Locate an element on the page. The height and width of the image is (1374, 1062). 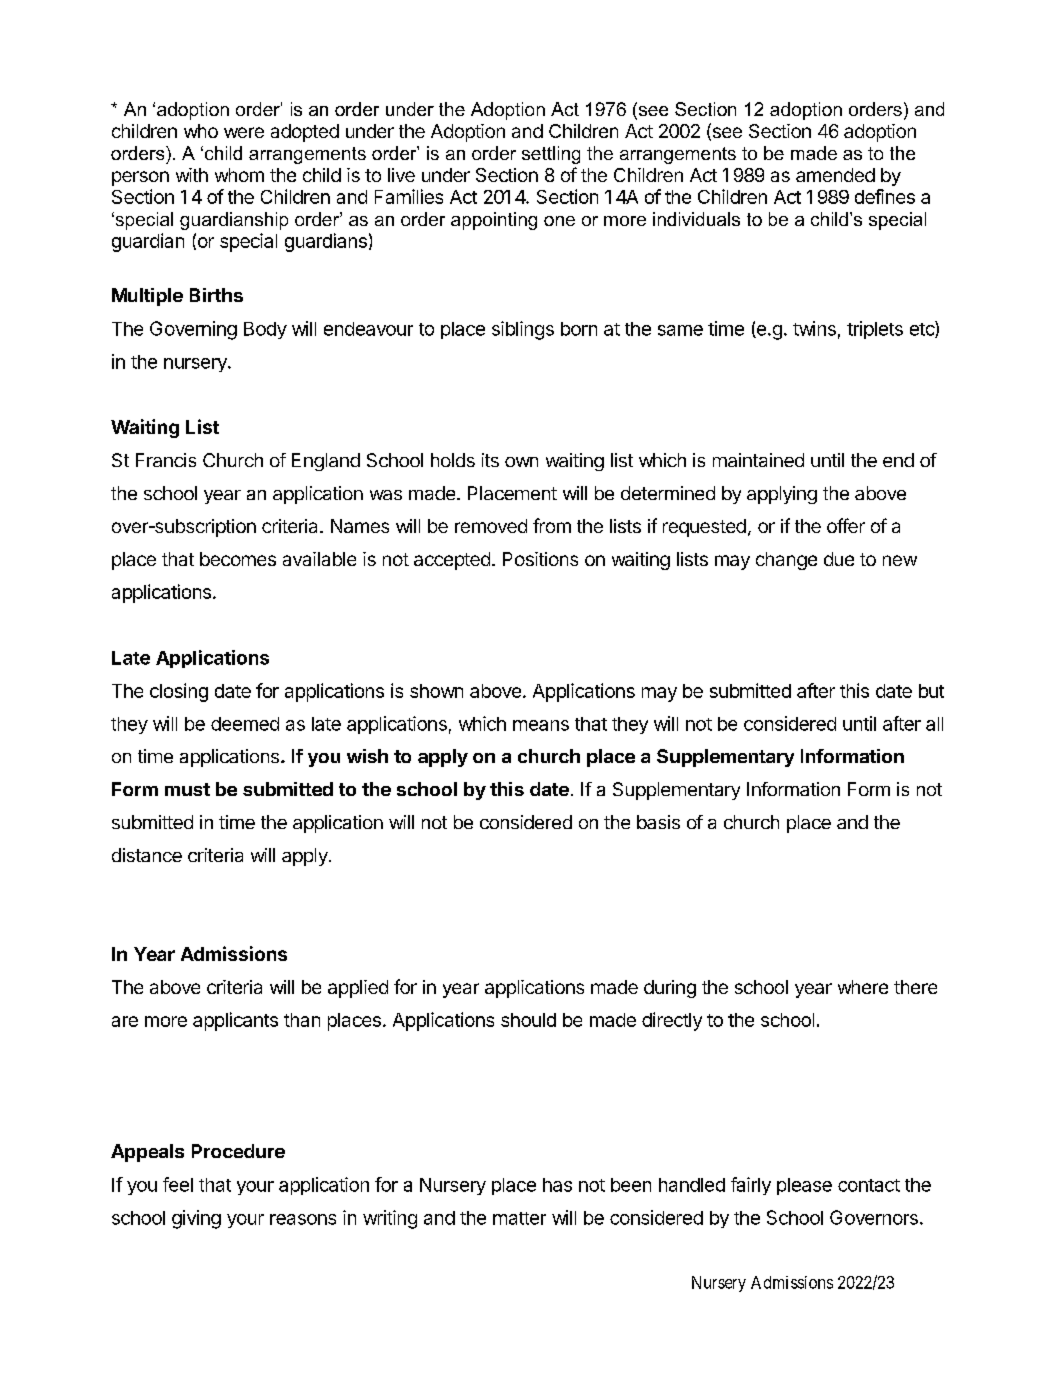
whom is located at coordinates (239, 175).
